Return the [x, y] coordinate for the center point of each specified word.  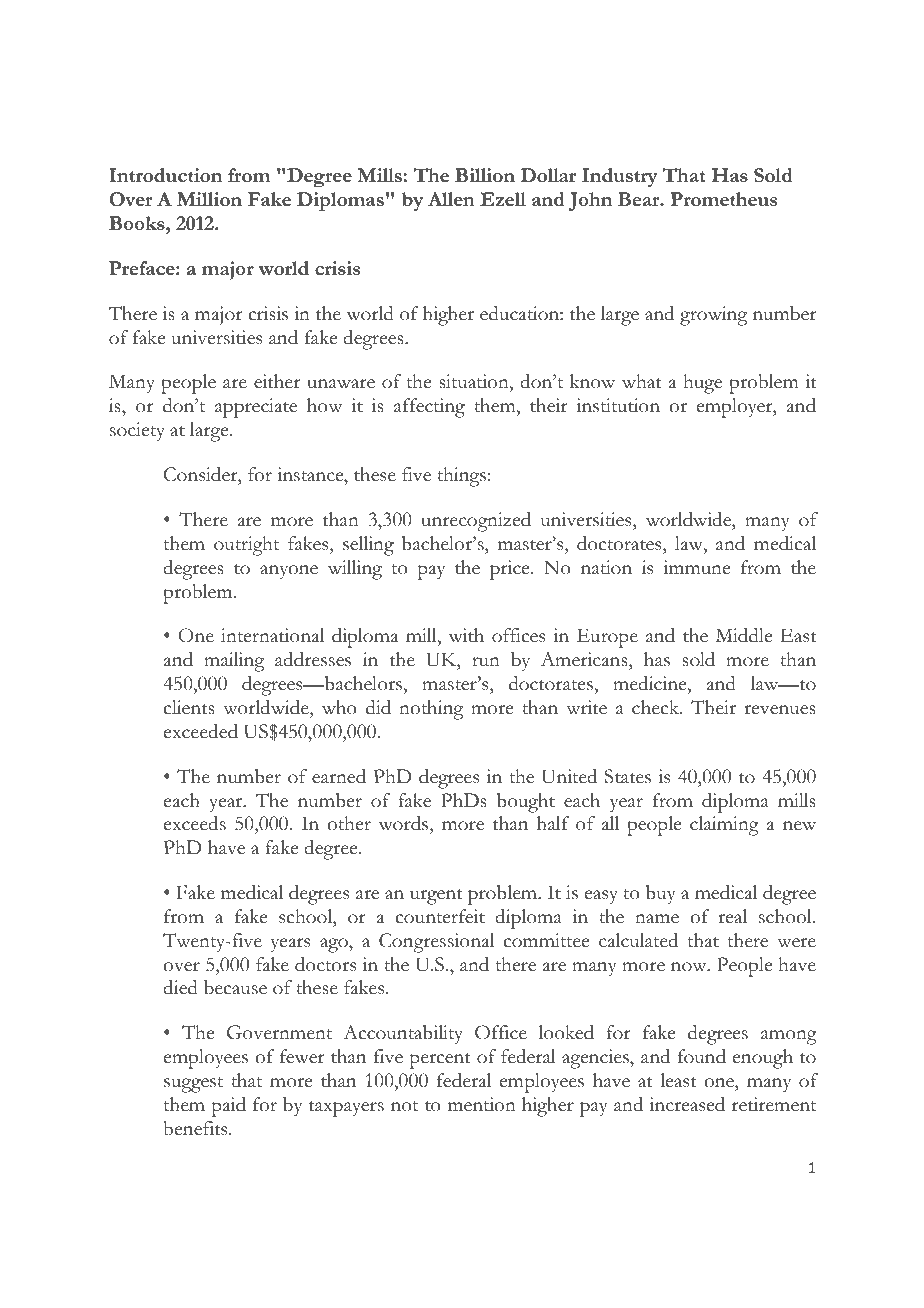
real [732, 916]
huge [702, 384]
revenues [780, 710]
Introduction [165, 175]
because [235, 987]
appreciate [256, 408]
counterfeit [440, 916]
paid [228, 1107]
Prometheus [723, 199]
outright [246, 546]
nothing [431, 710]
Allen [451, 199]
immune [696, 567]
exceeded [201, 731]
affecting [429, 408]
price [511, 570]
